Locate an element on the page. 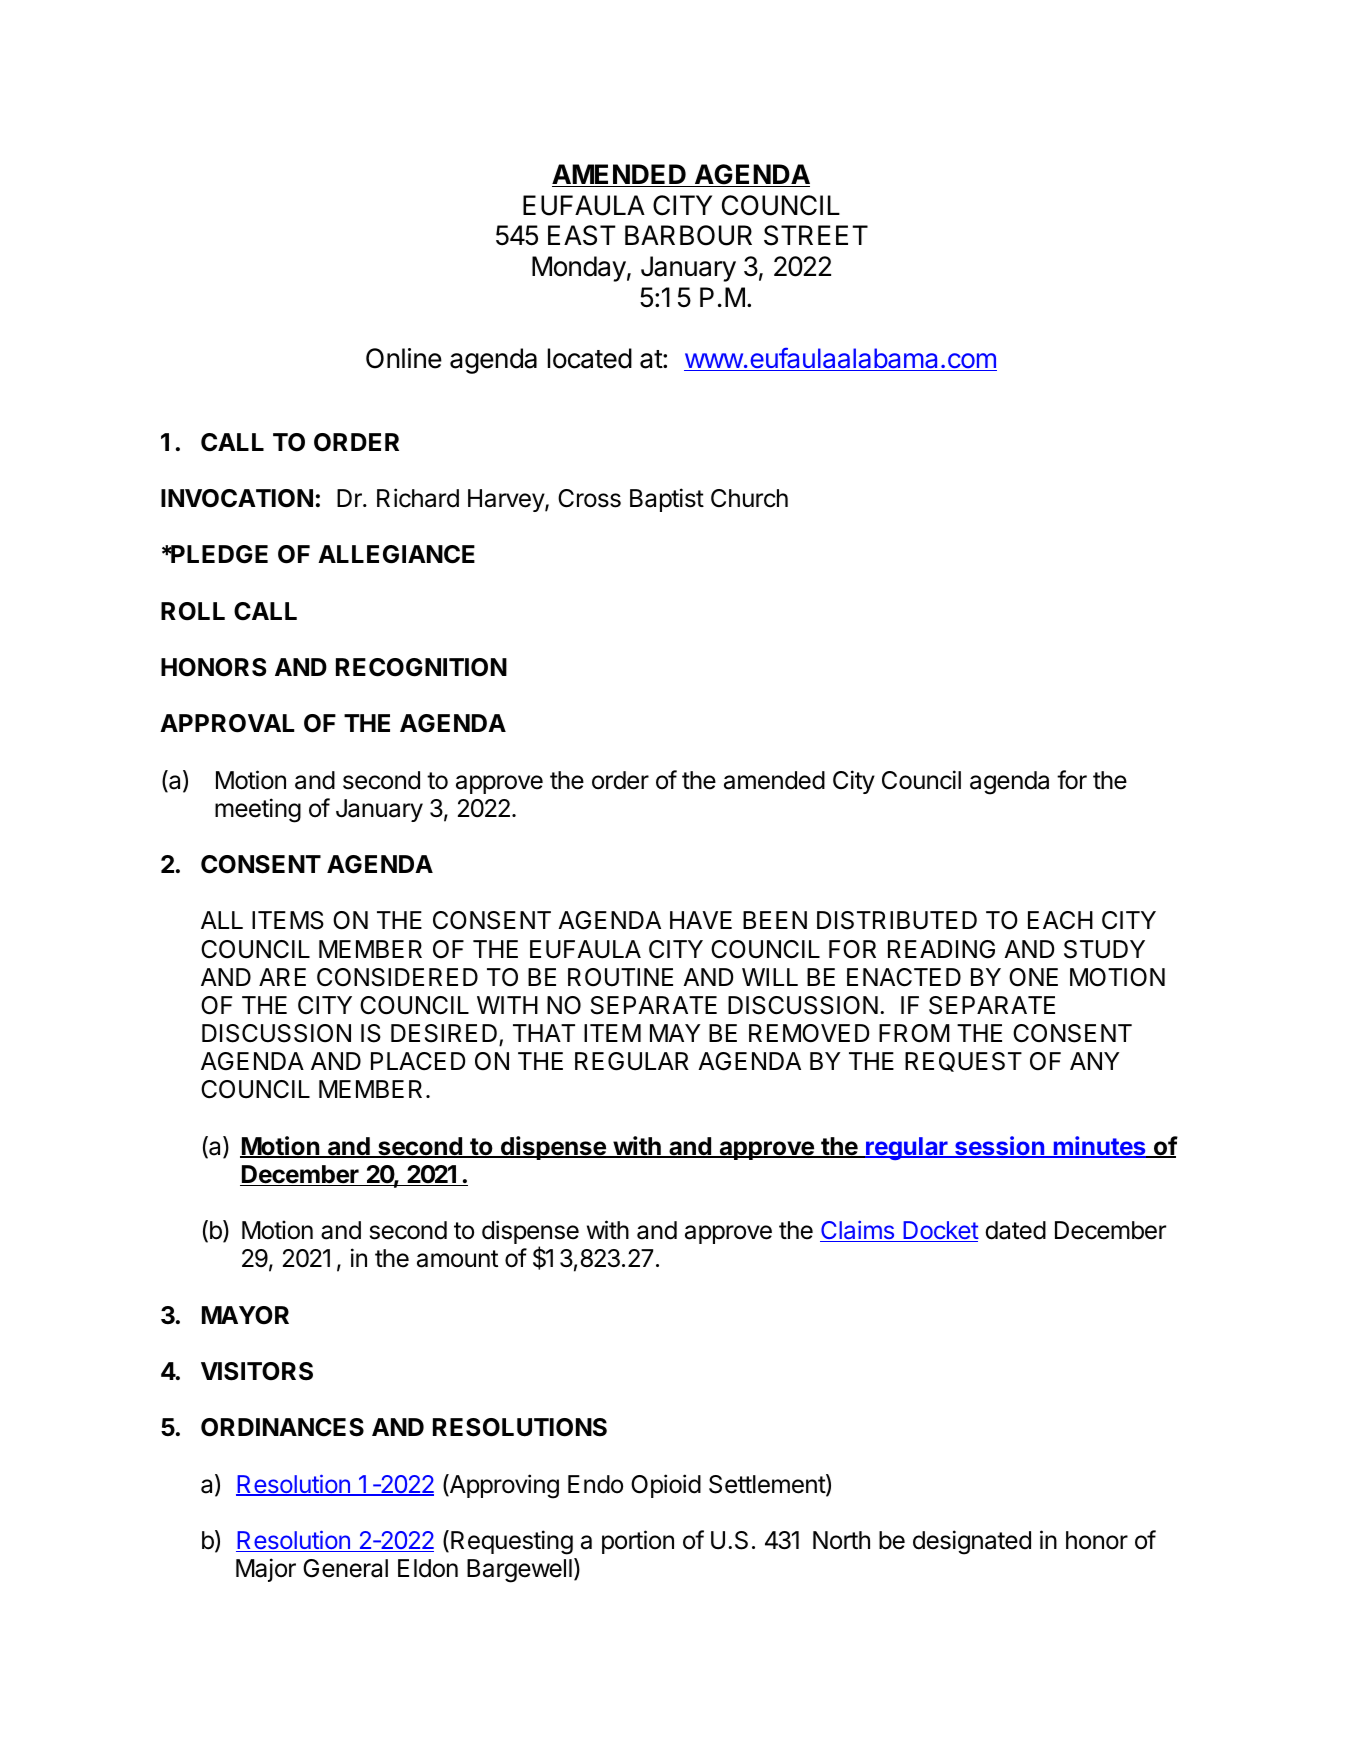  HAVE is located at coordinates (701, 920).
